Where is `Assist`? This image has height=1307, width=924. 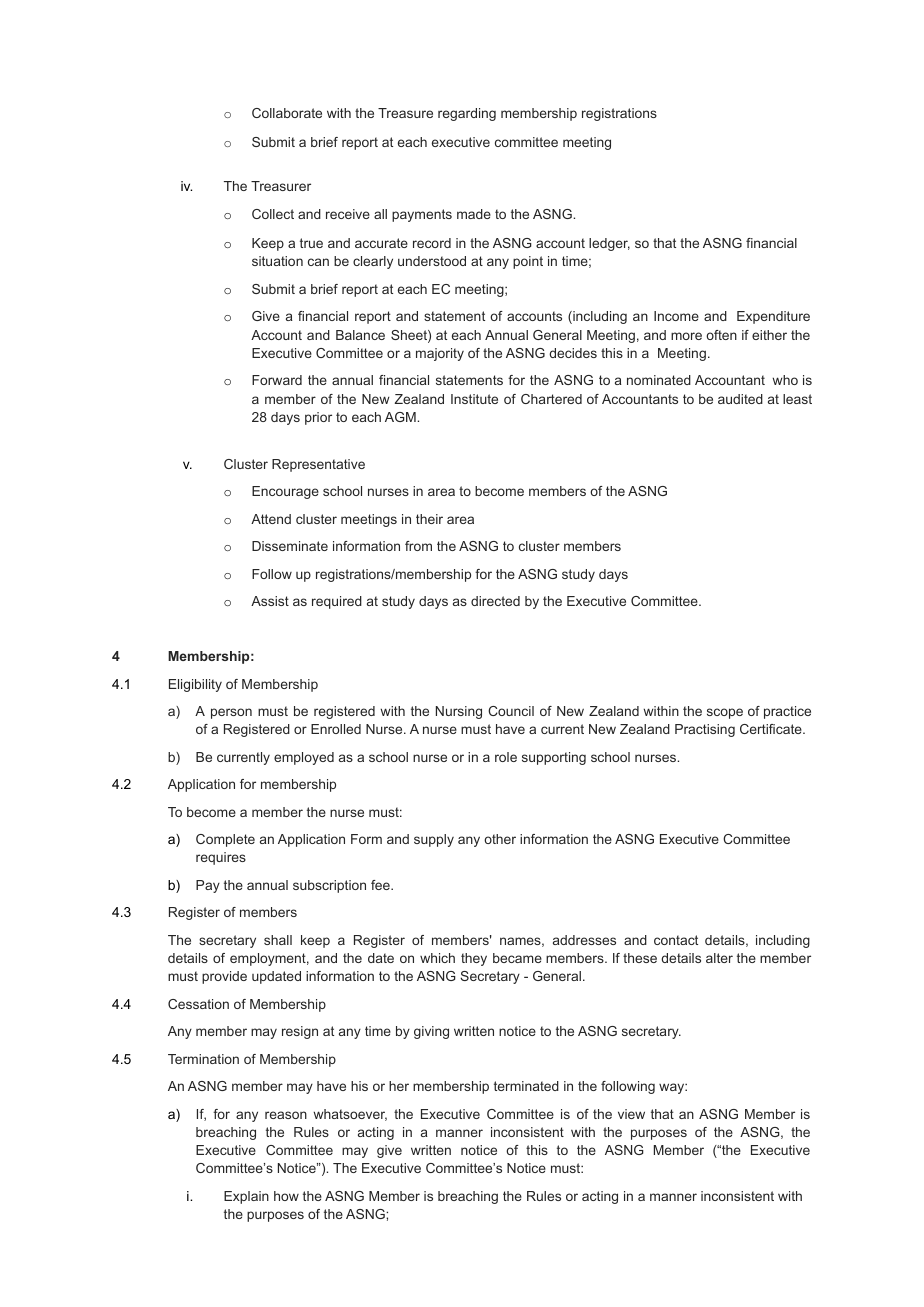
Assist is located at coordinates (270, 601).
